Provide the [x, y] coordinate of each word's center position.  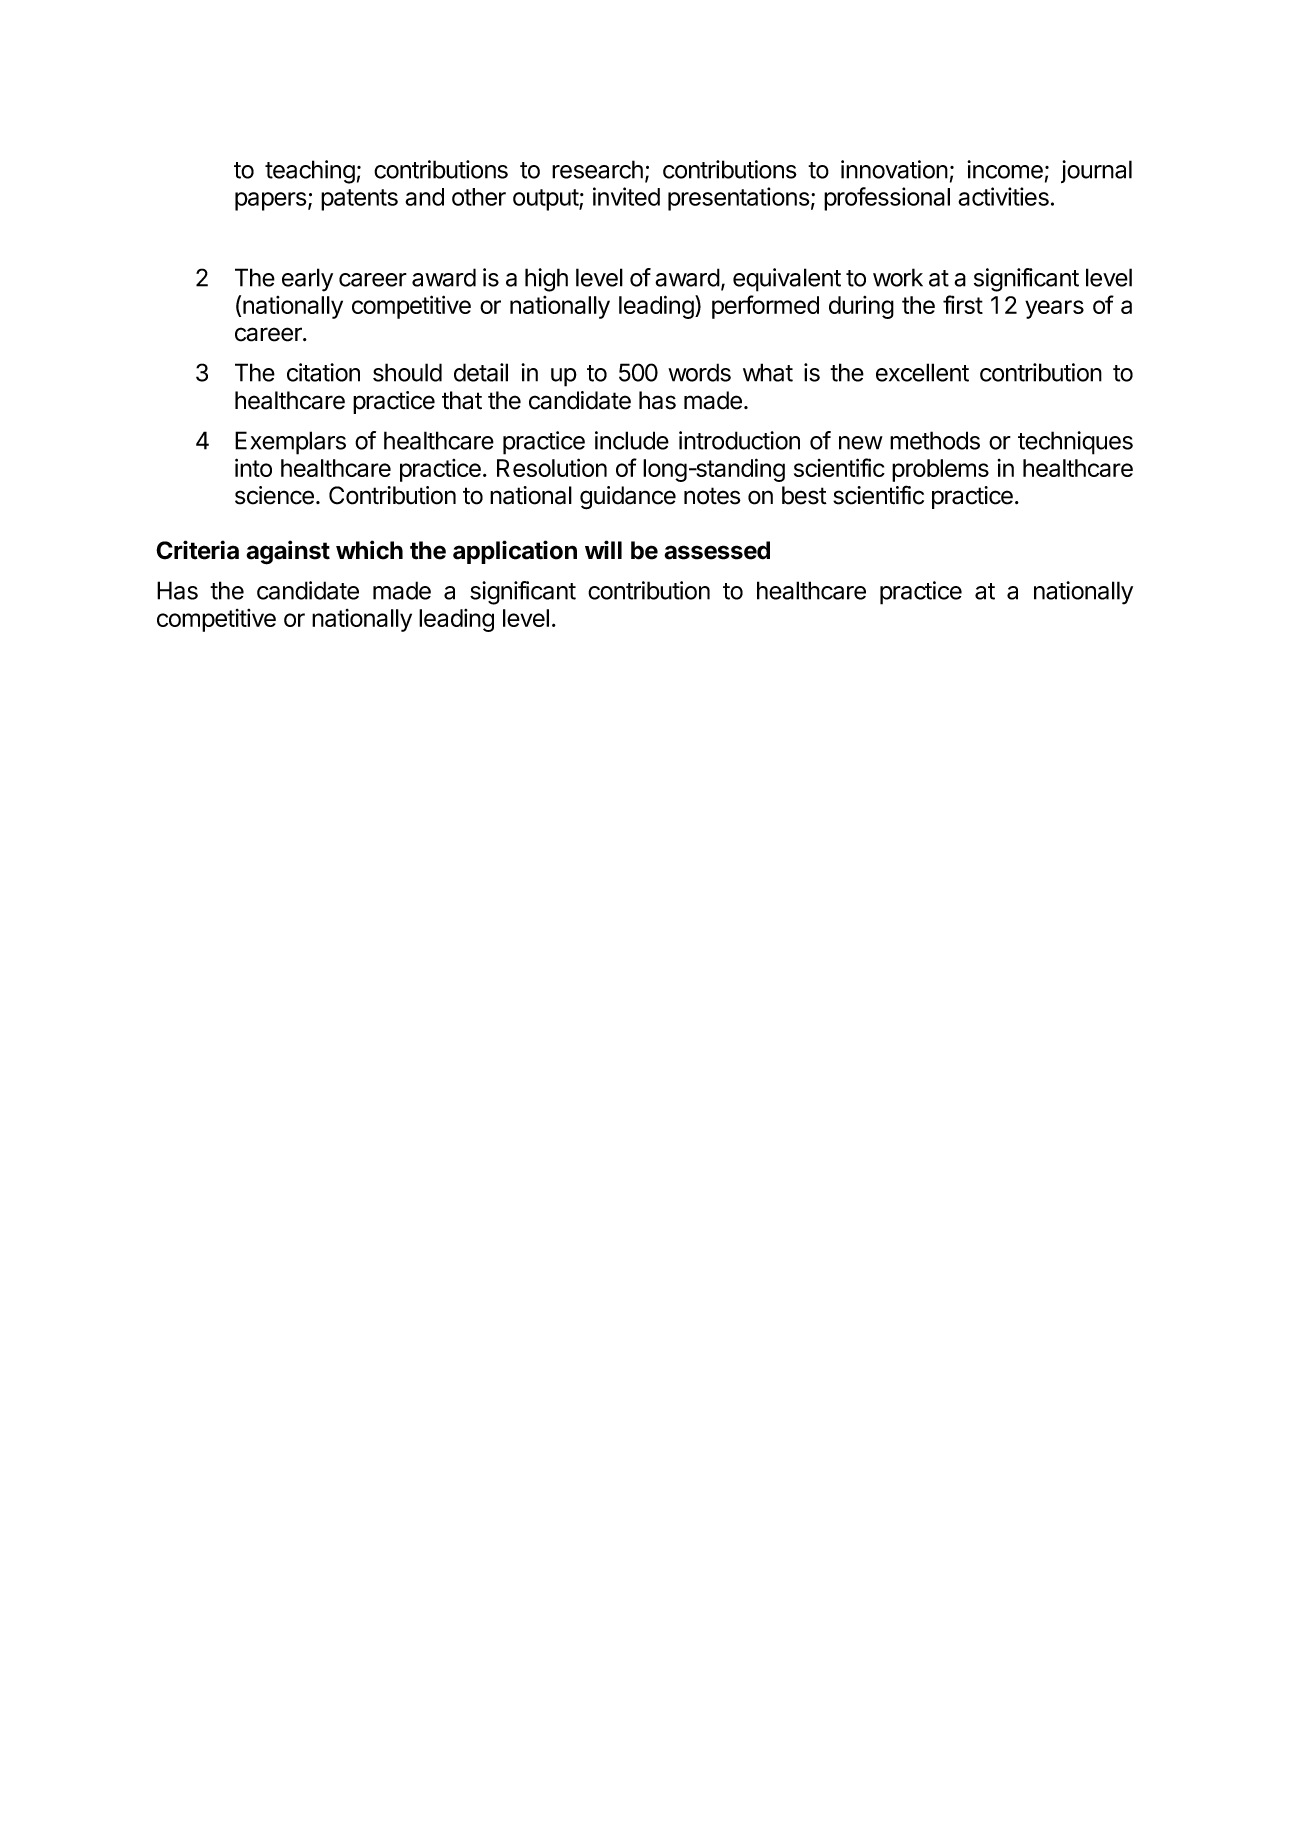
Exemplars [290, 443]
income [1005, 169]
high [546, 280]
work [898, 277]
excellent [922, 372]
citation [323, 372]
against [288, 552]
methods [935, 440]
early [307, 280]
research [597, 169]
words [699, 372]
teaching [310, 172]
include [632, 440]
